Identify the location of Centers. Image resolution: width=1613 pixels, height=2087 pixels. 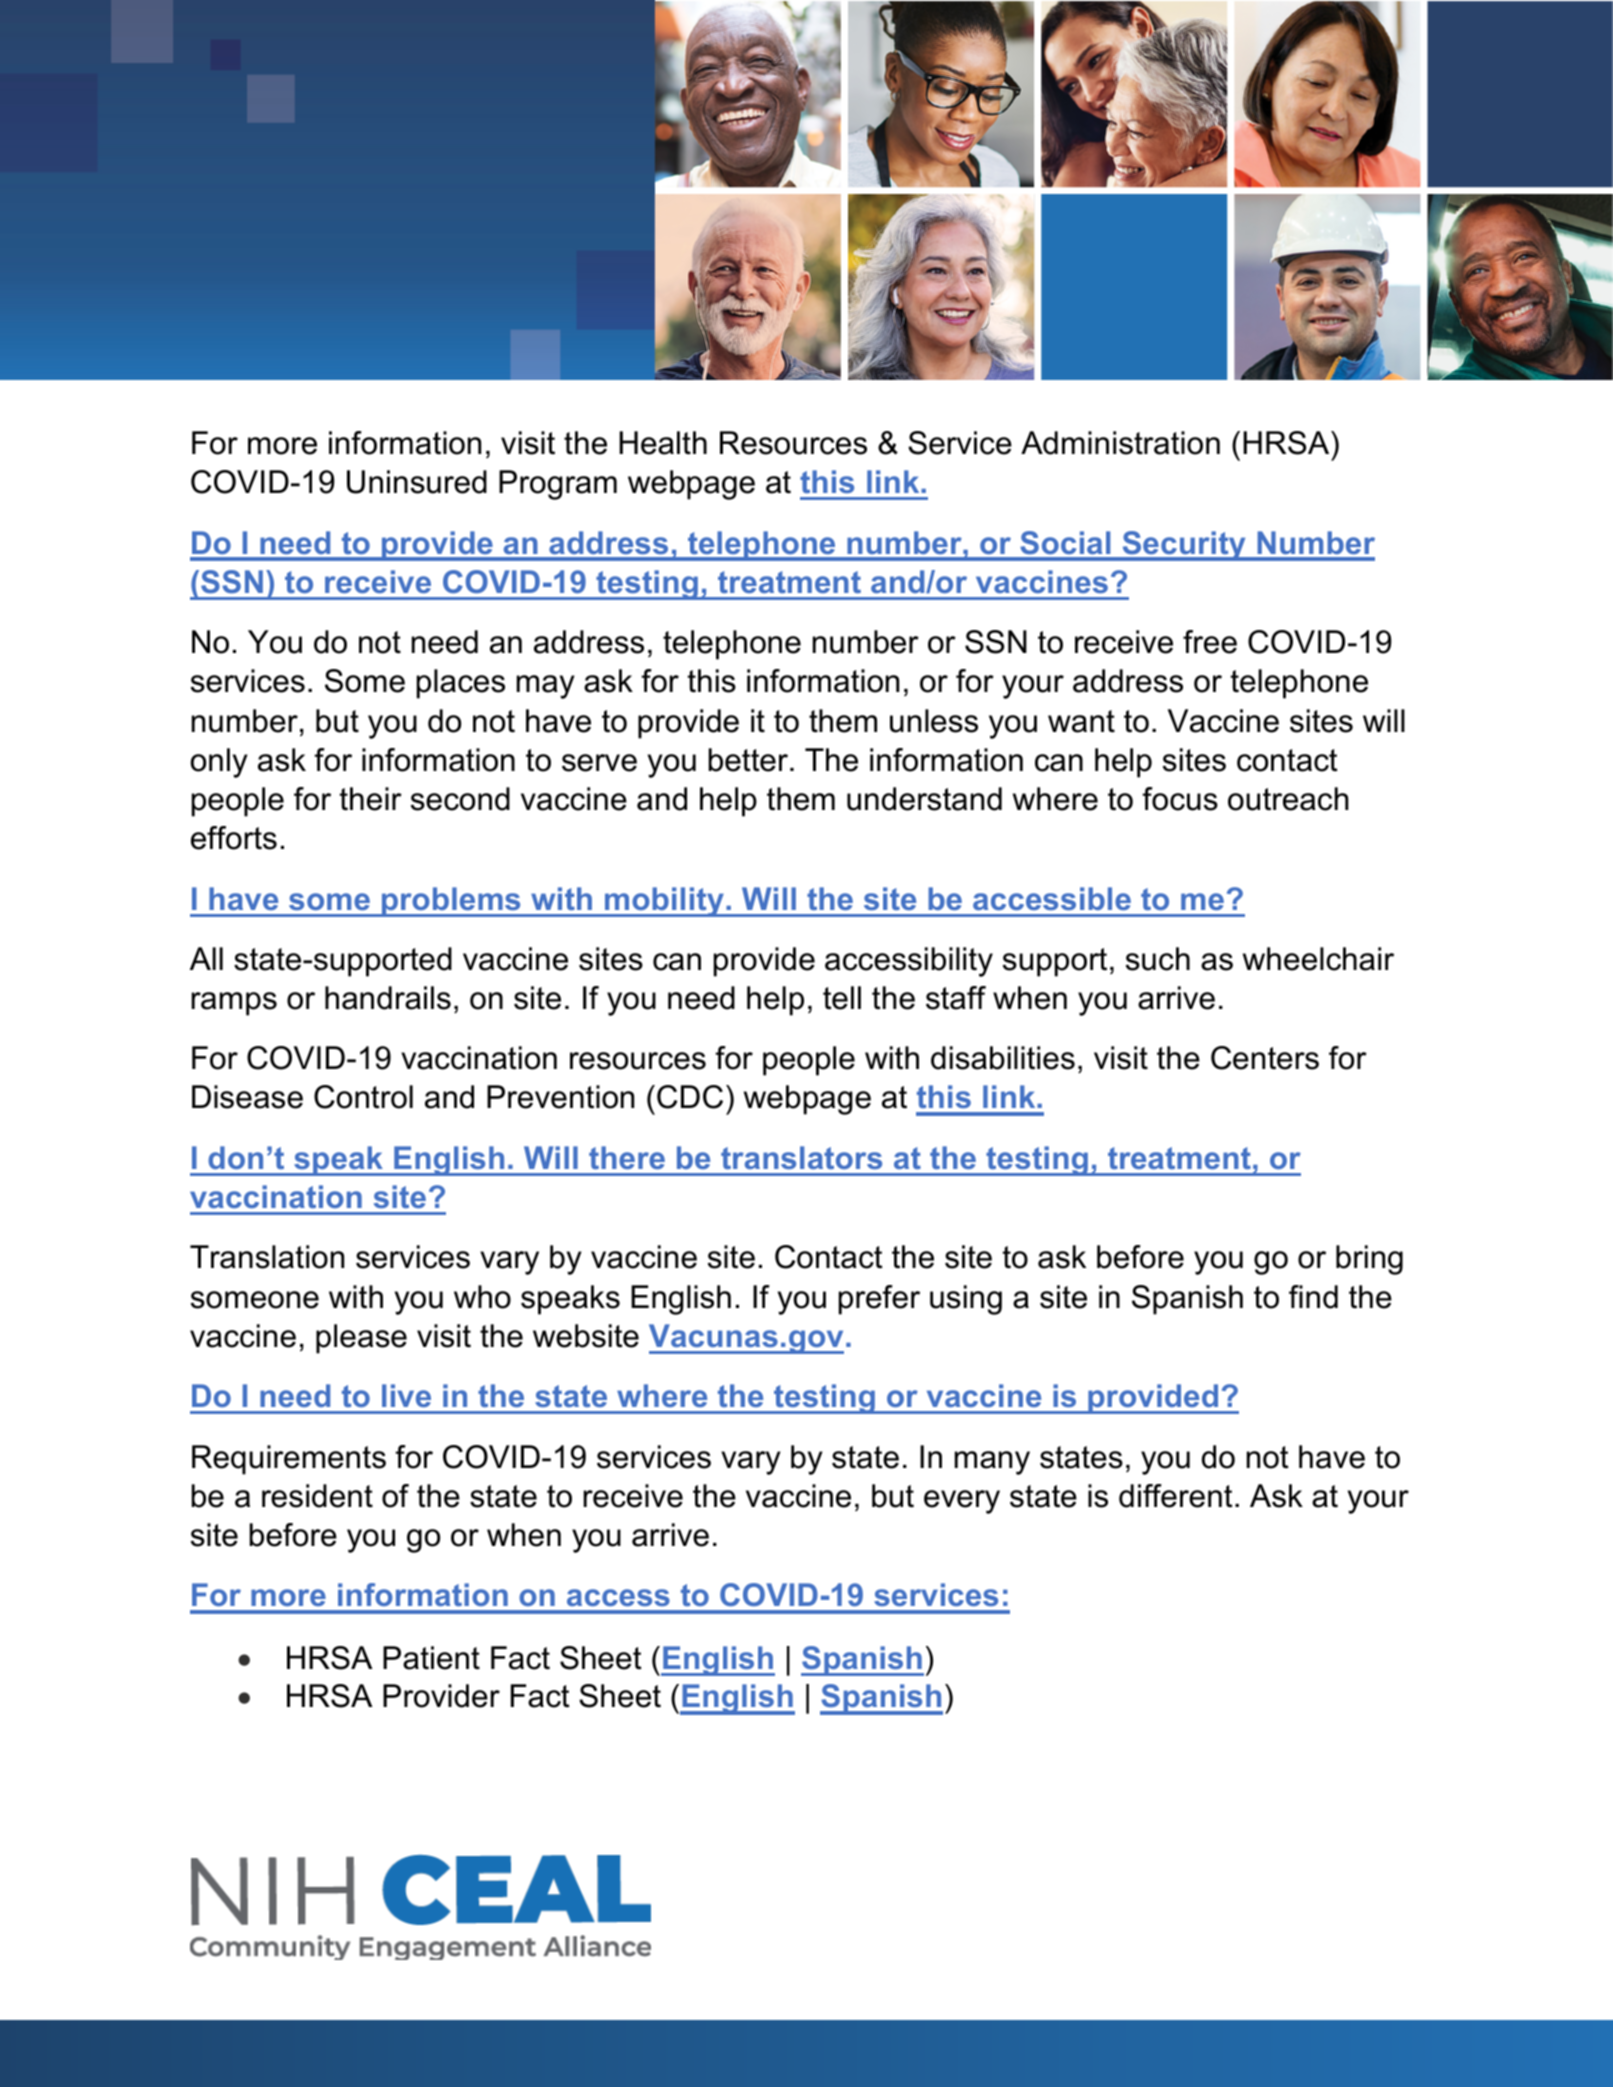
(1265, 1058).
